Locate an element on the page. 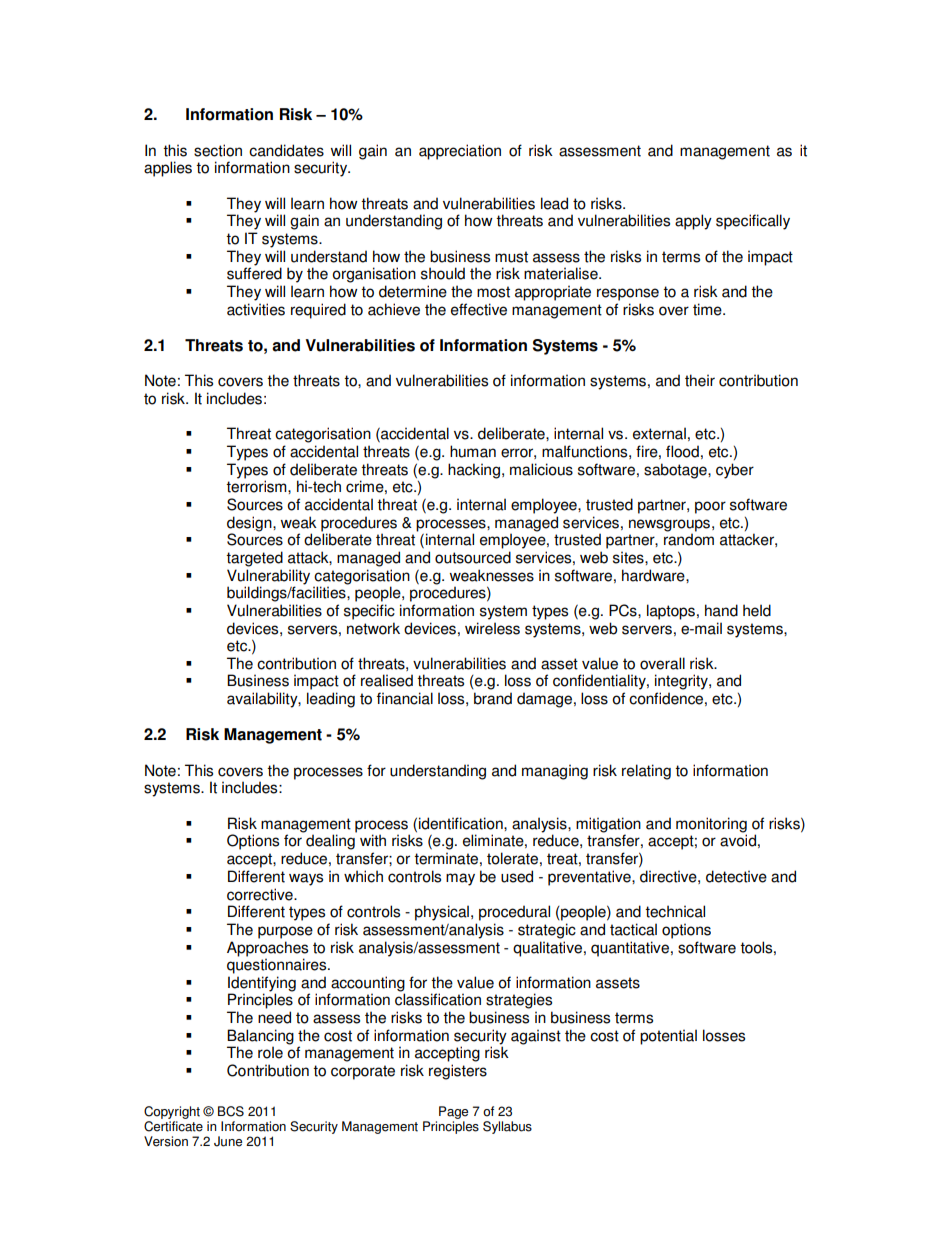 The width and height of the image is (952, 1233). hacking is located at coordinates (474, 471).
